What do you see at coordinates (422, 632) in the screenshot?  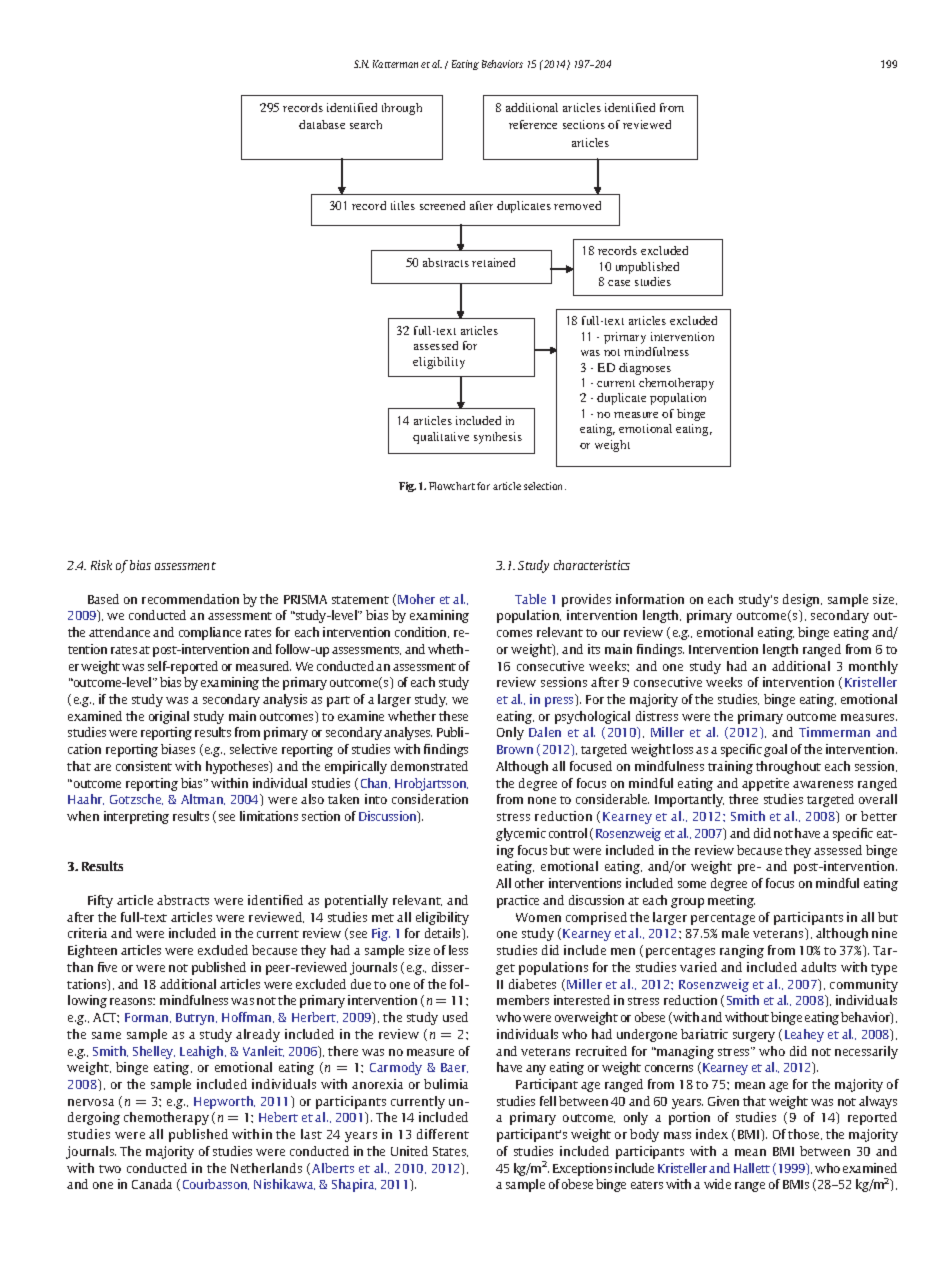 I see `condition` at bounding box center [422, 632].
